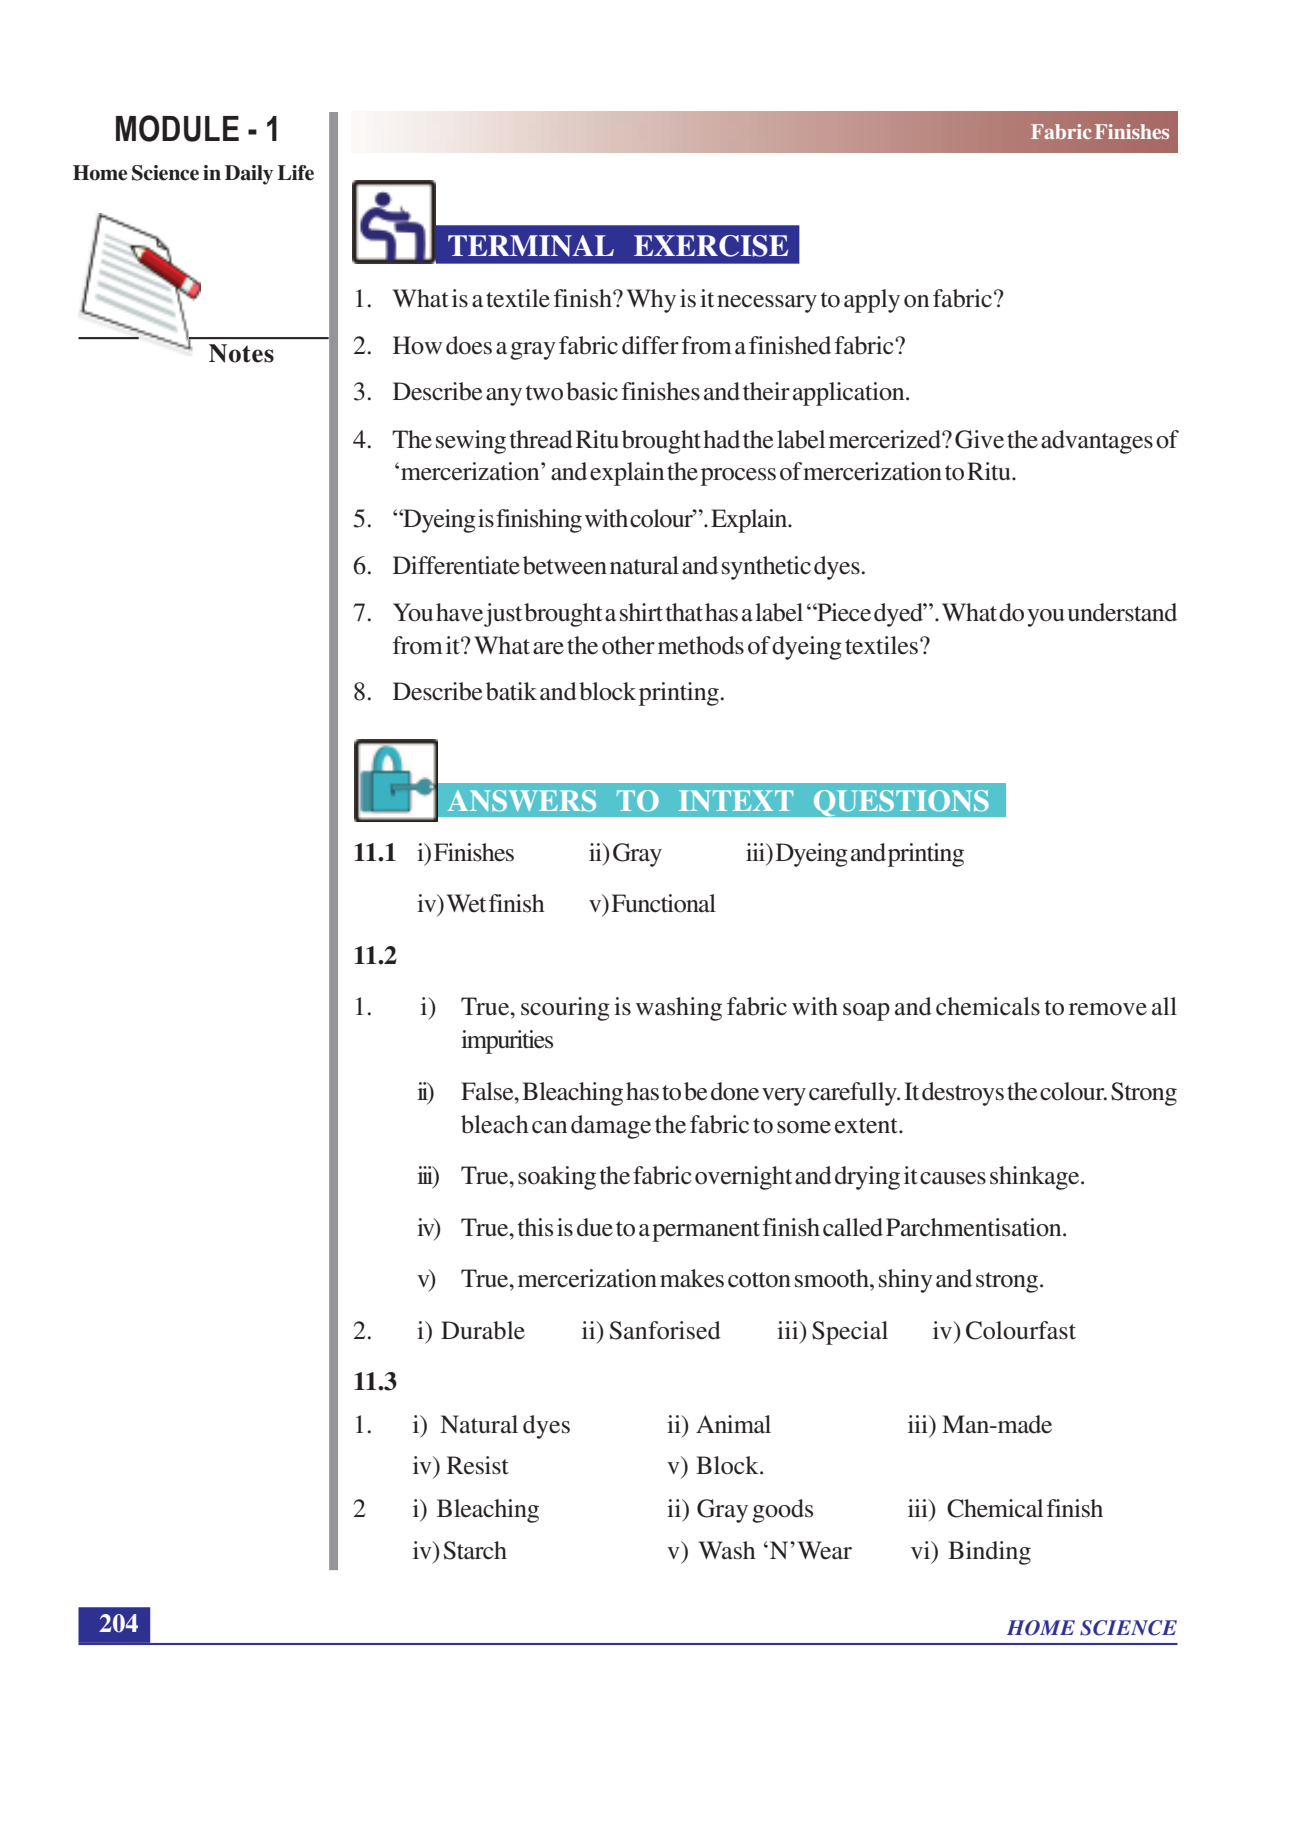 The image size is (1298, 1836). I want to click on apply, so click(872, 301).
